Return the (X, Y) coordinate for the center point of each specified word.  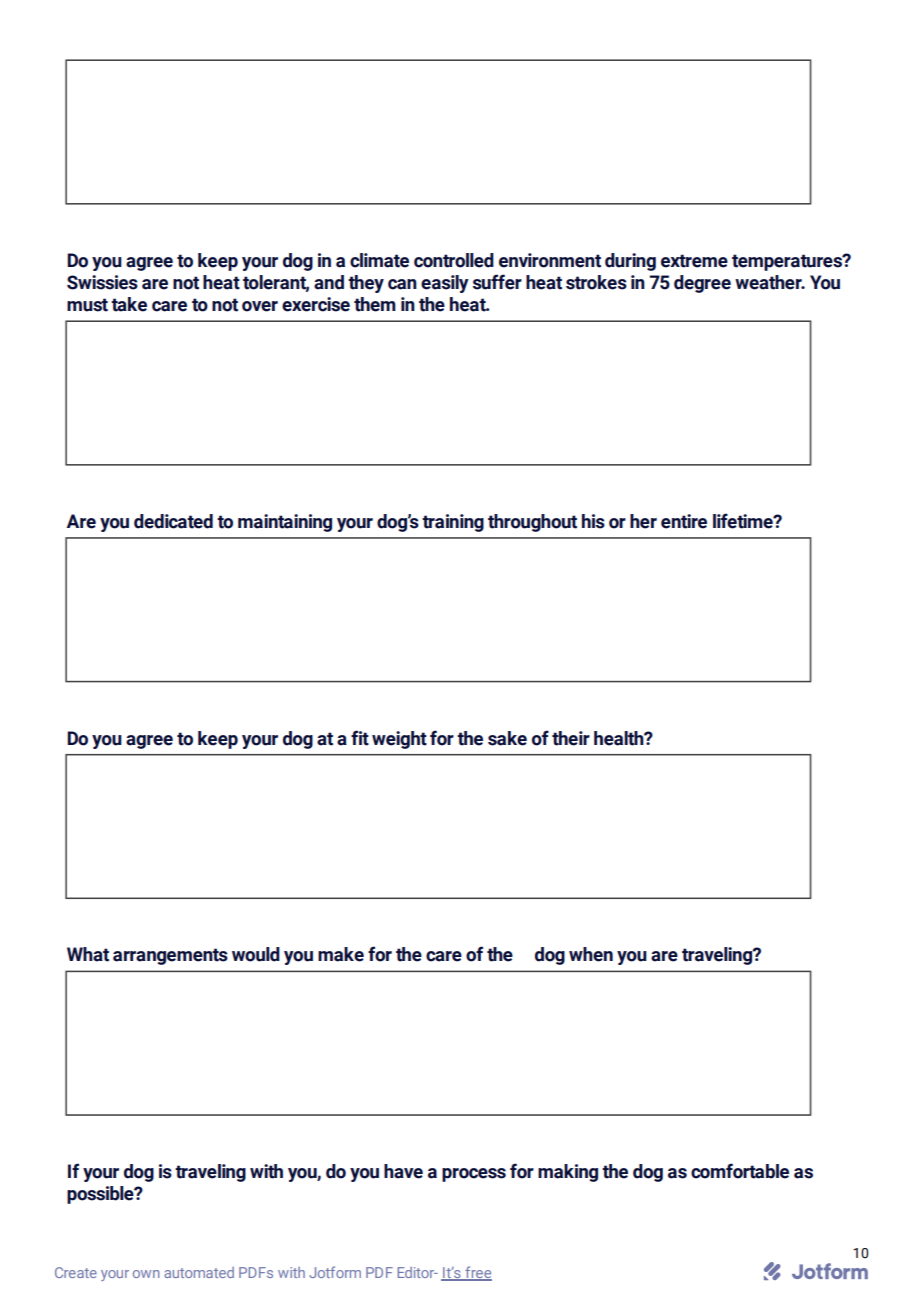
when (591, 954)
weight (399, 740)
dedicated (173, 521)
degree (702, 284)
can (402, 284)
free (477, 1273)
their (571, 738)
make (341, 954)
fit (360, 738)
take (129, 304)
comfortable (740, 1171)
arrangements (170, 956)
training (453, 523)
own (146, 1274)
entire (684, 521)
